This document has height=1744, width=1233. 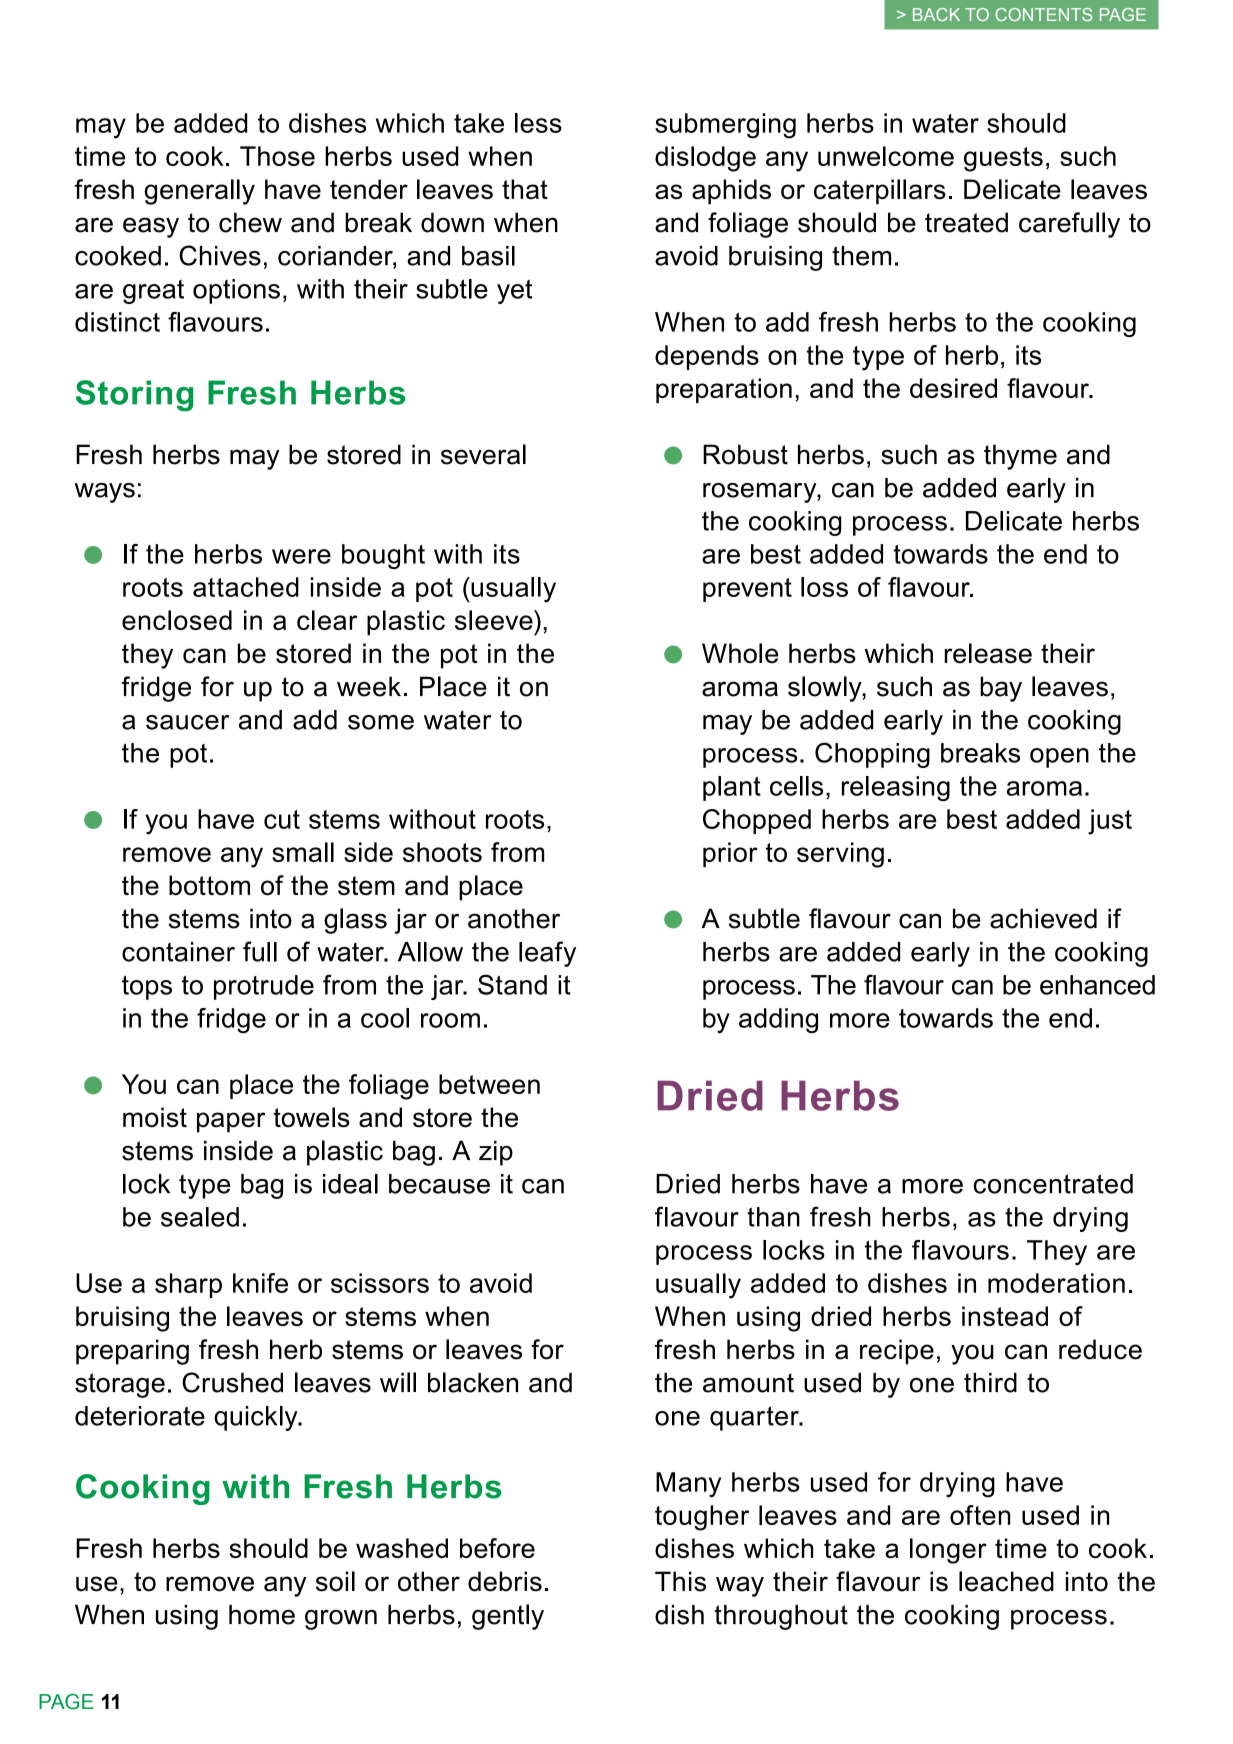 What do you see at coordinates (282, 819) in the document?
I see `cut` at bounding box center [282, 819].
